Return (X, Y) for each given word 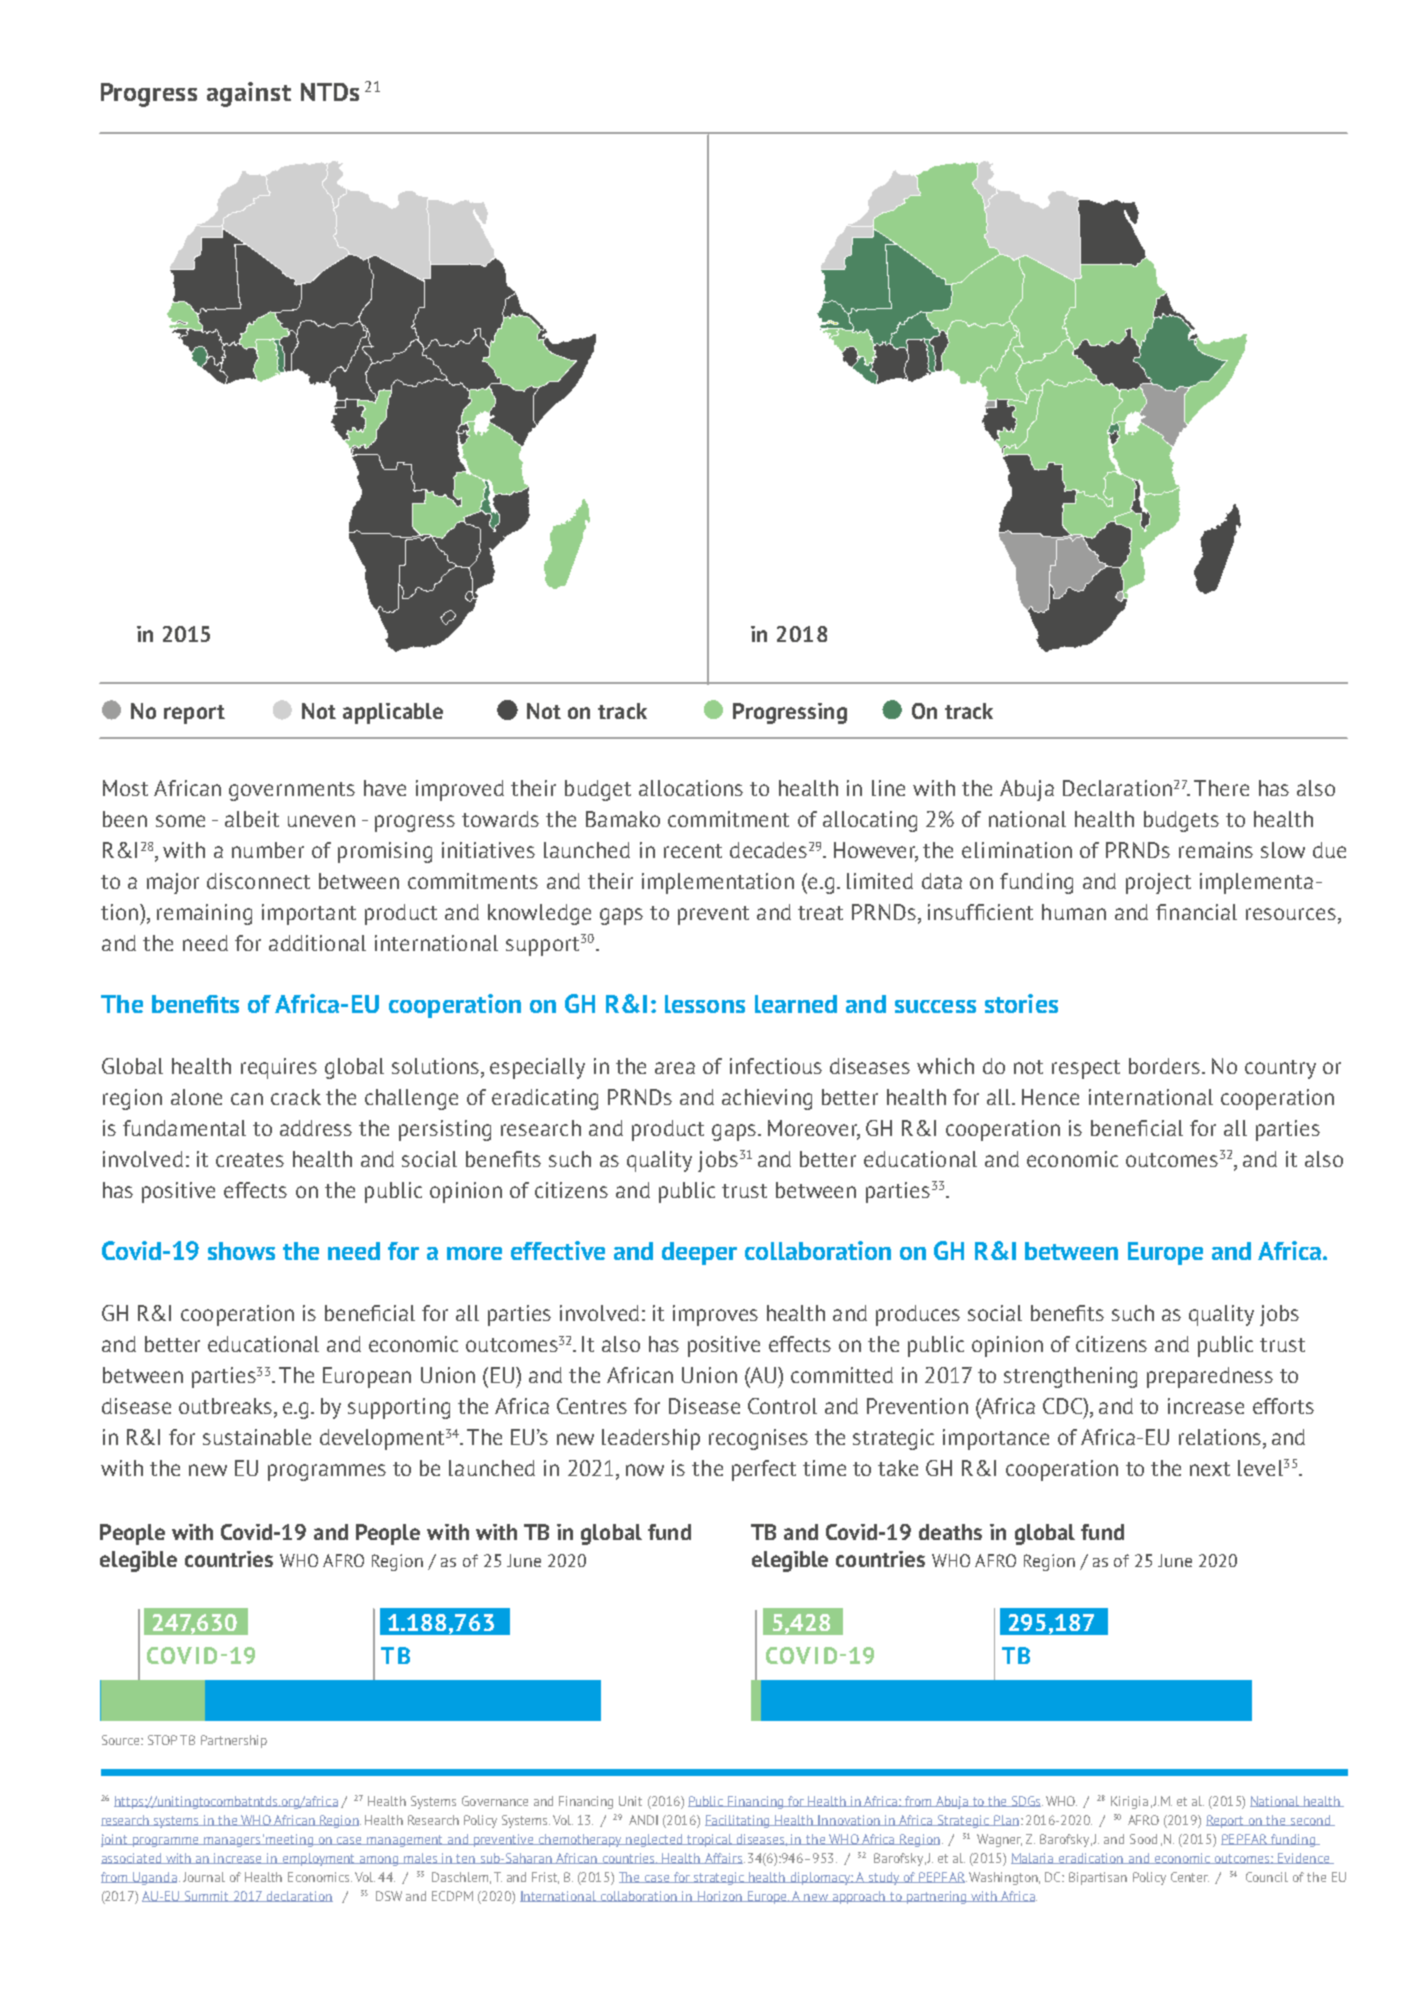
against (249, 94)
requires (279, 1068)
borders (1166, 1066)
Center (1190, 1877)
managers (232, 1842)
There (1221, 788)
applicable (393, 713)
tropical (710, 1840)
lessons (705, 1004)
